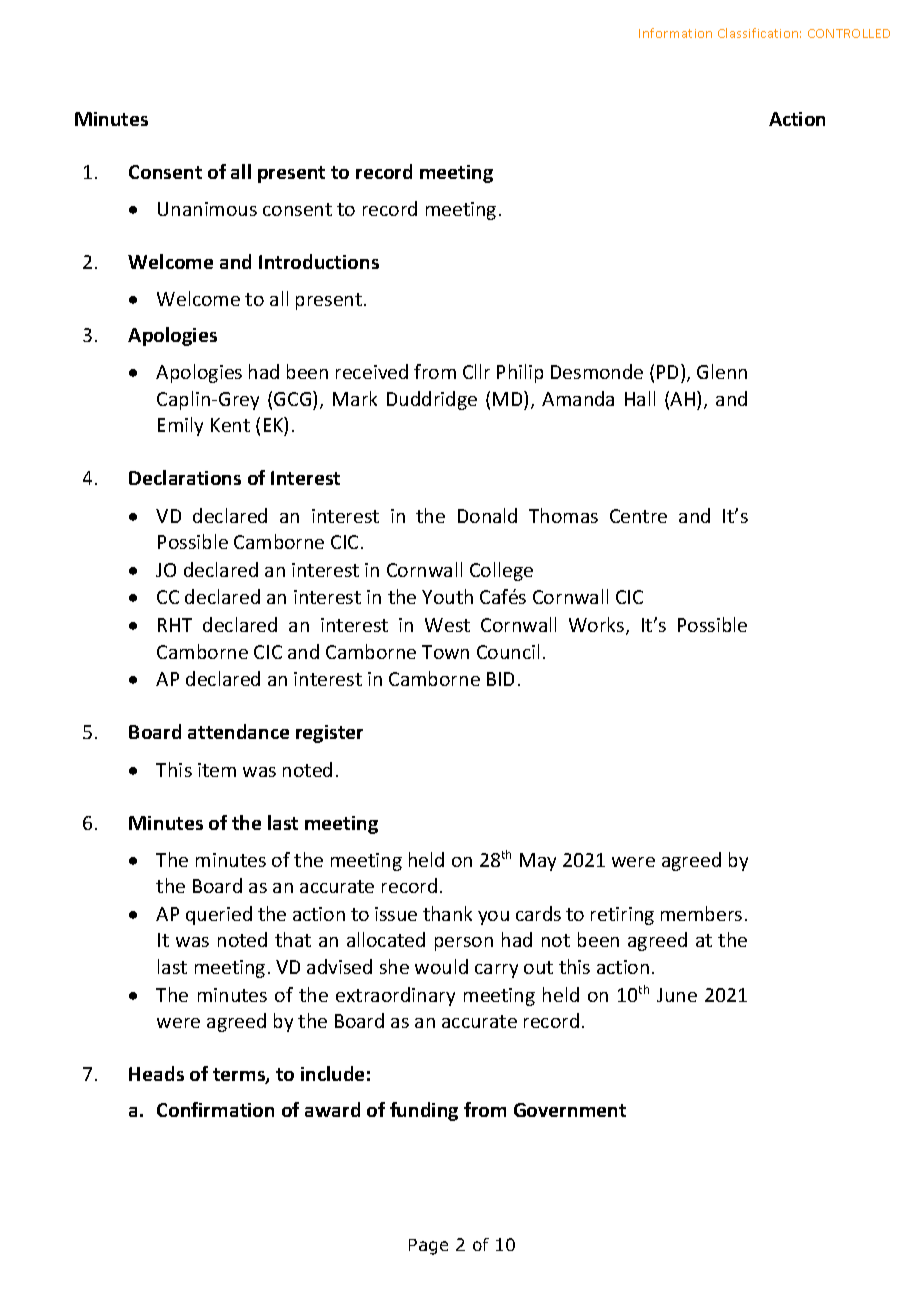 Image resolution: width=924 pixels, height=1308 pixels. Describe the element at coordinates (701, 913) in the screenshot. I see `members` at that location.
